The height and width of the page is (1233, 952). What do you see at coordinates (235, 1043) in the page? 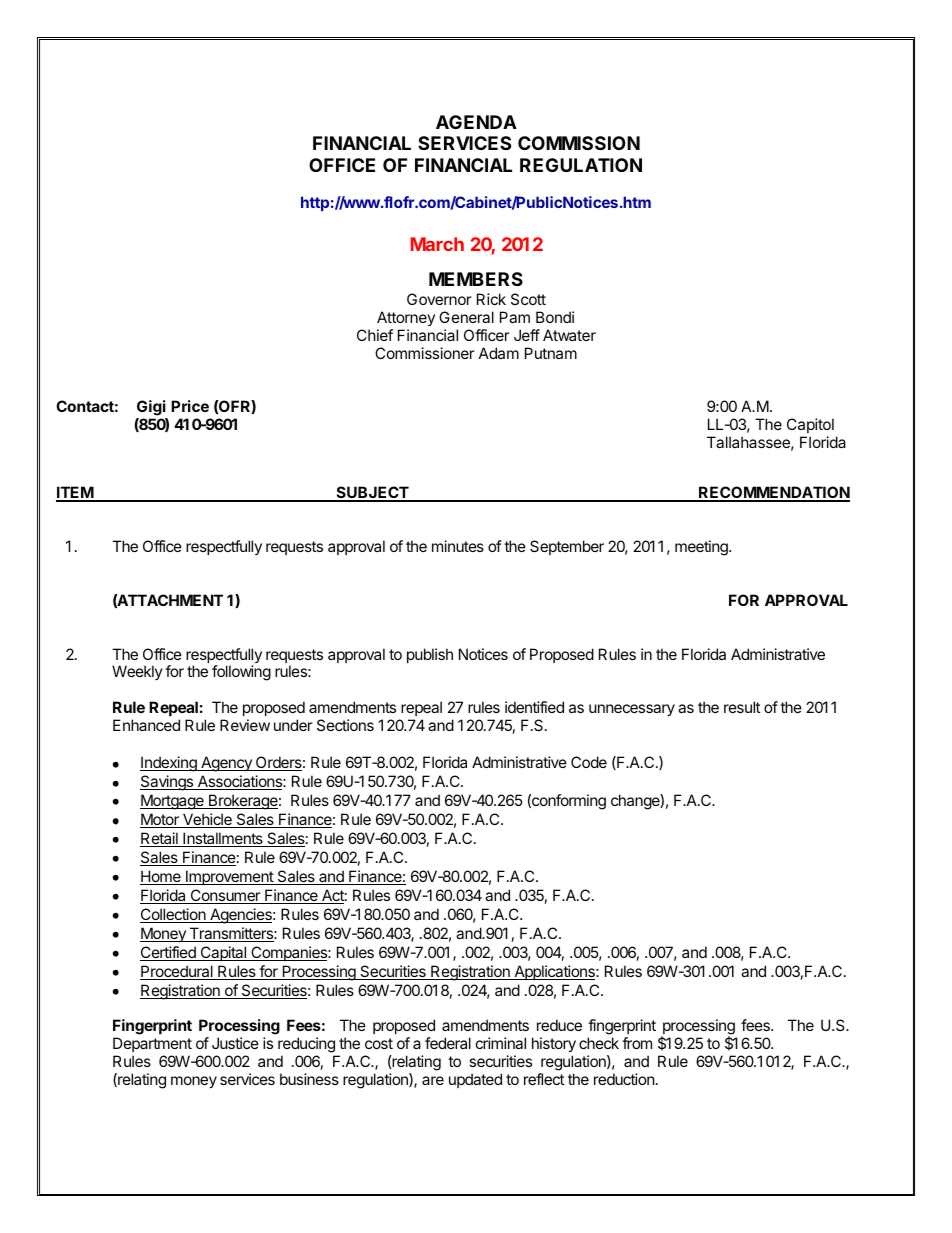
I see `Justice` at bounding box center [235, 1043].
